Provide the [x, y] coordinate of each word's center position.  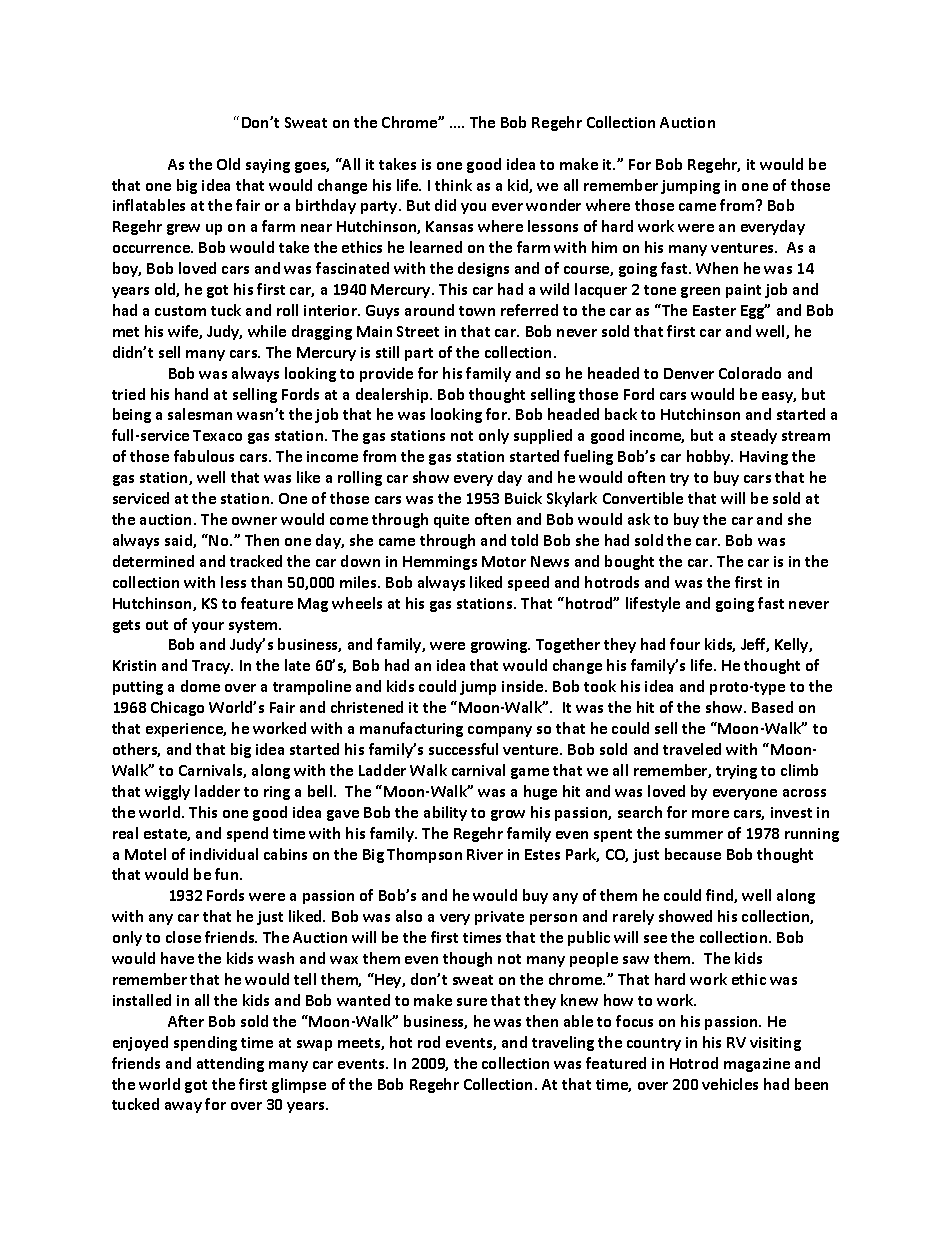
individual [224, 854]
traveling [563, 1043]
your [208, 627]
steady [754, 436]
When [717, 268]
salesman [200, 414]
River [485, 854]
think [453, 185]
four [685, 644]
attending [230, 1064]
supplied [543, 436]
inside [524, 686]
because [693, 854]
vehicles [730, 1084]
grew [183, 229]
